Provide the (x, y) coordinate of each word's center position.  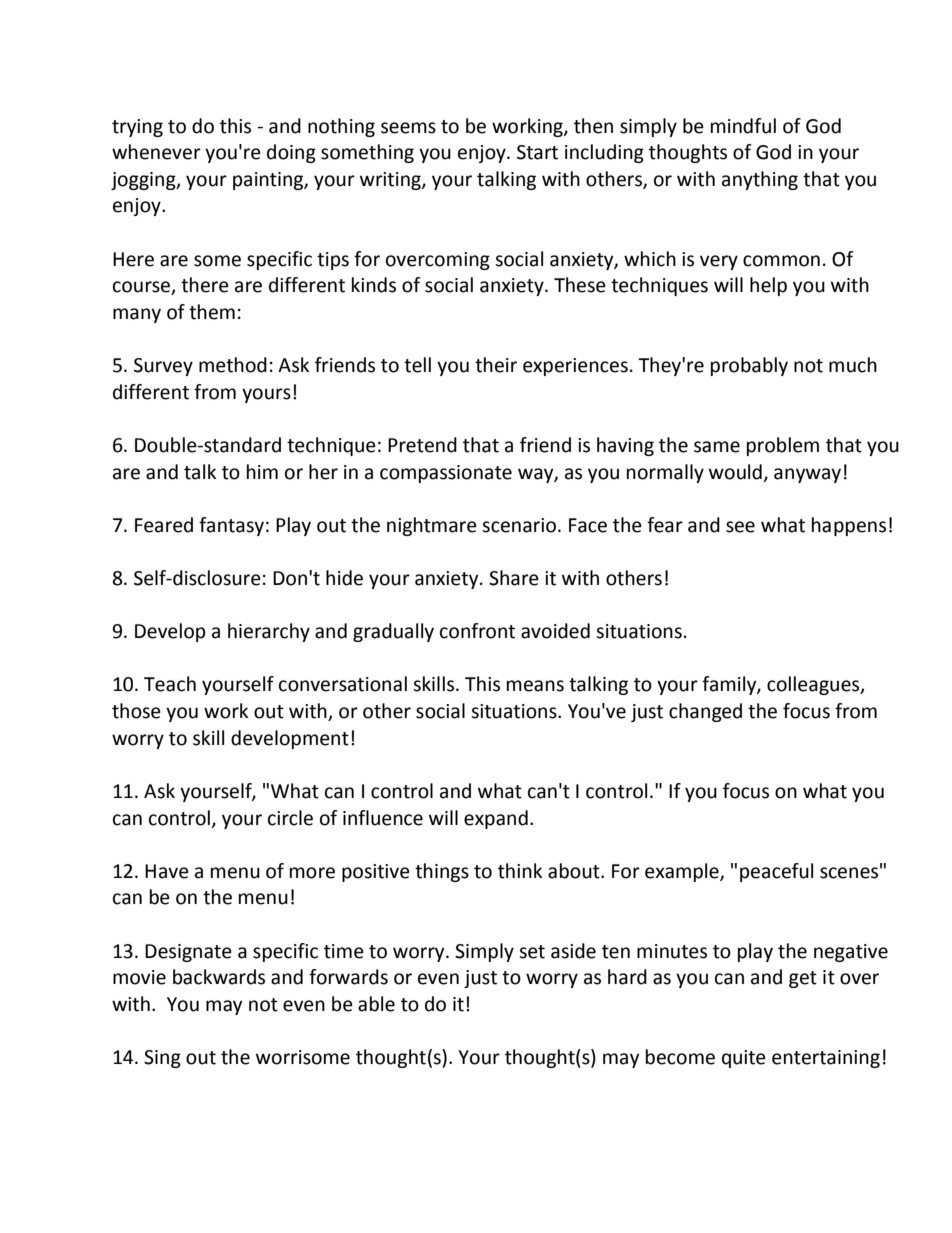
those (136, 711)
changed (705, 712)
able (376, 1004)
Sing (162, 1059)
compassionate (446, 474)
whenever (156, 152)
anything (760, 180)
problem (783, 446)
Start (537, 152)
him (262, 471)
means (535, 686)
